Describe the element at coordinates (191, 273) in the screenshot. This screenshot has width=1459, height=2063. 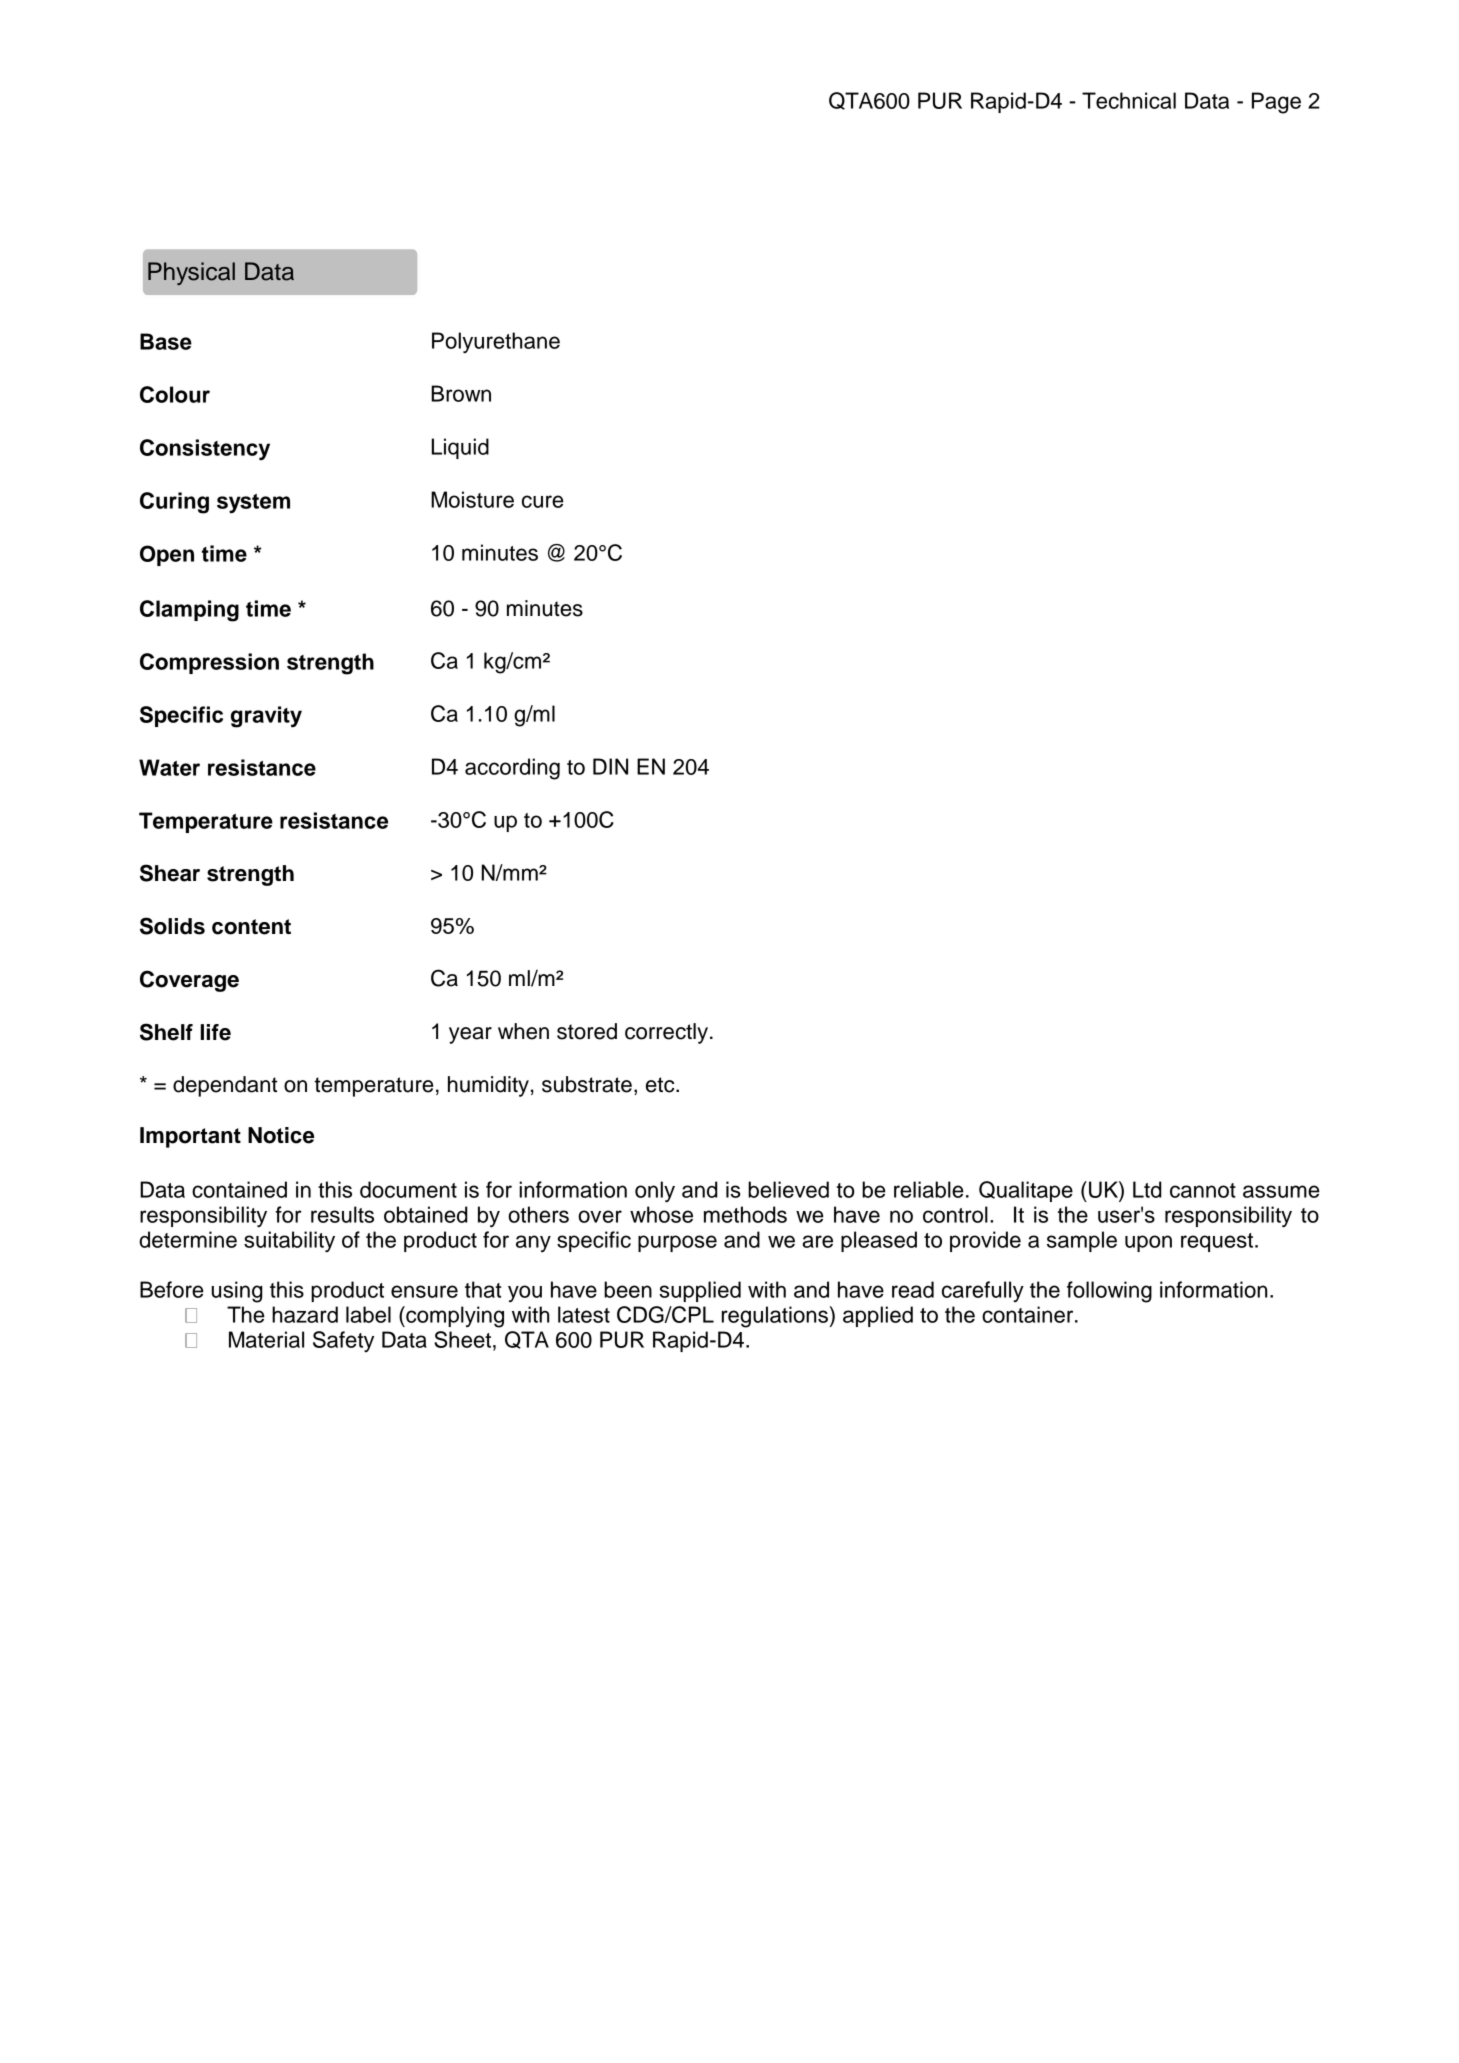
I see `Physical` at that location.
